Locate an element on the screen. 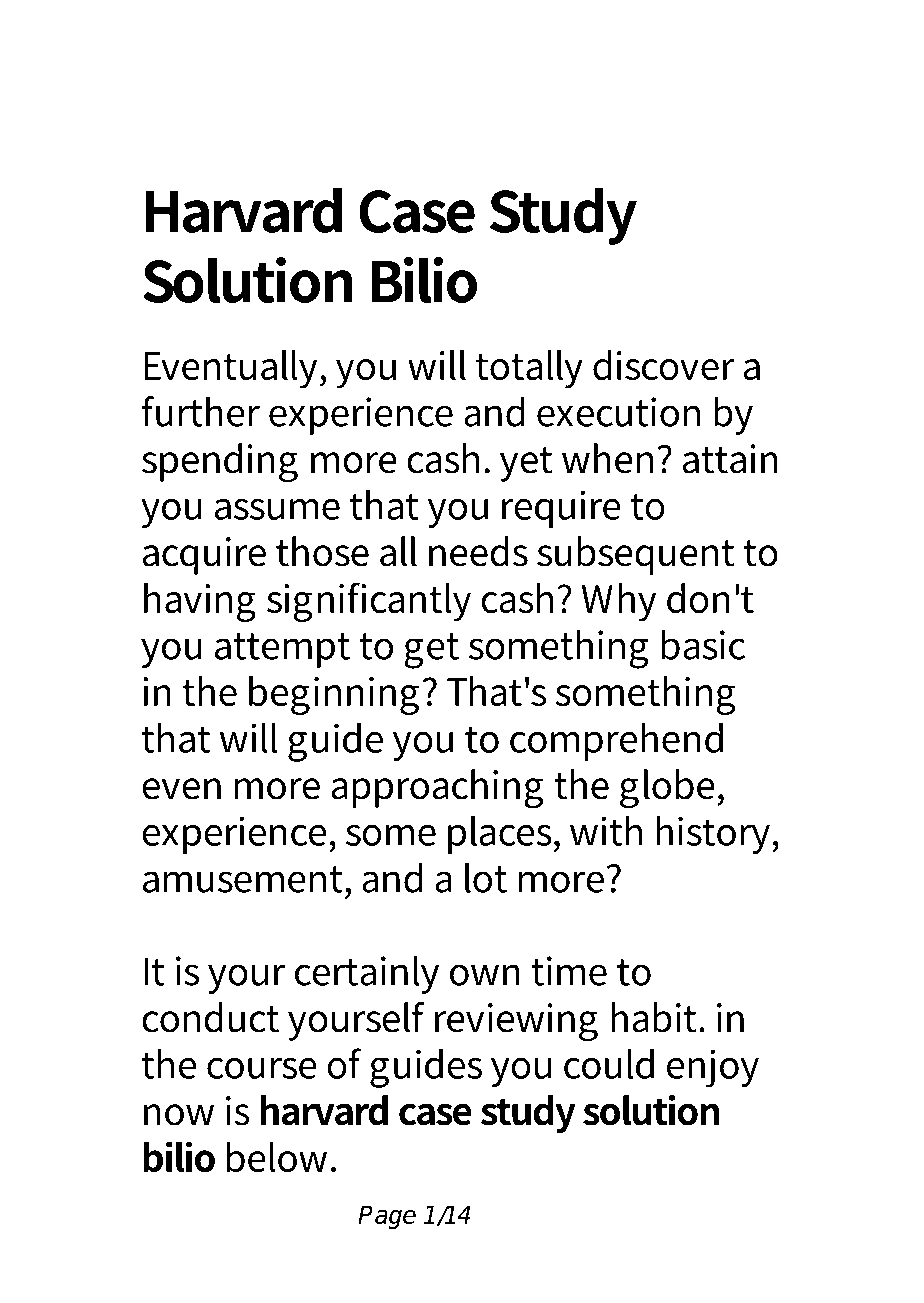 This screenshot has width=924, height=1303. Book is located at coordinates (331, 75).
